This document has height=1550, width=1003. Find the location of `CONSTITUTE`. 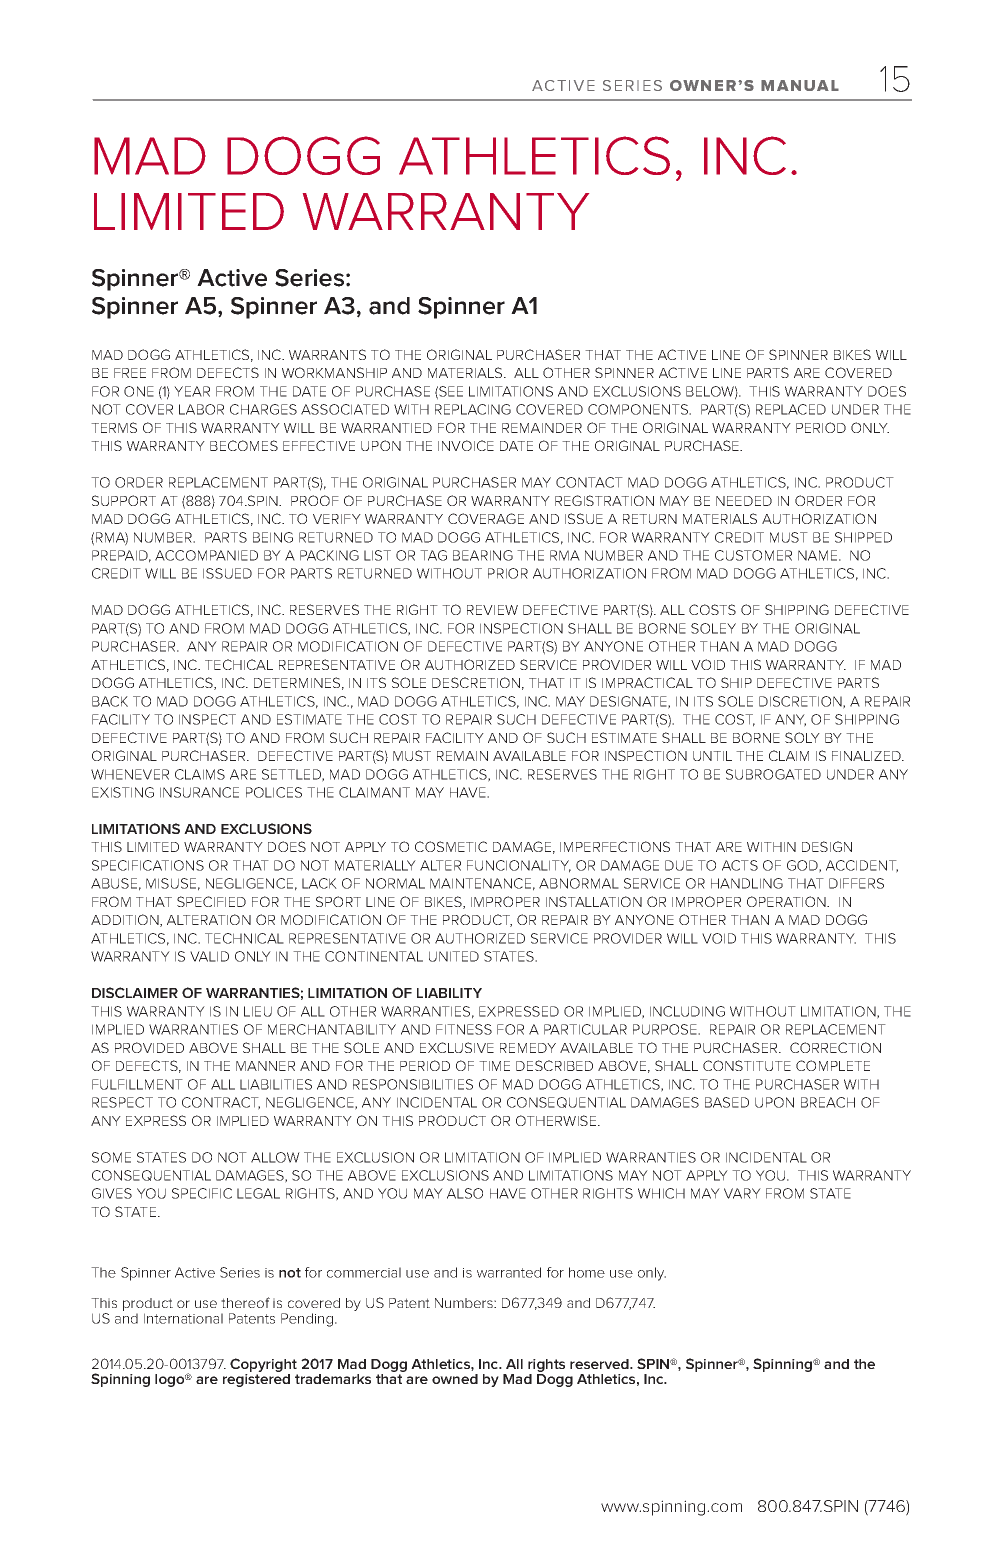

CONSTITUTE is located at coordinates (747, 1065).
